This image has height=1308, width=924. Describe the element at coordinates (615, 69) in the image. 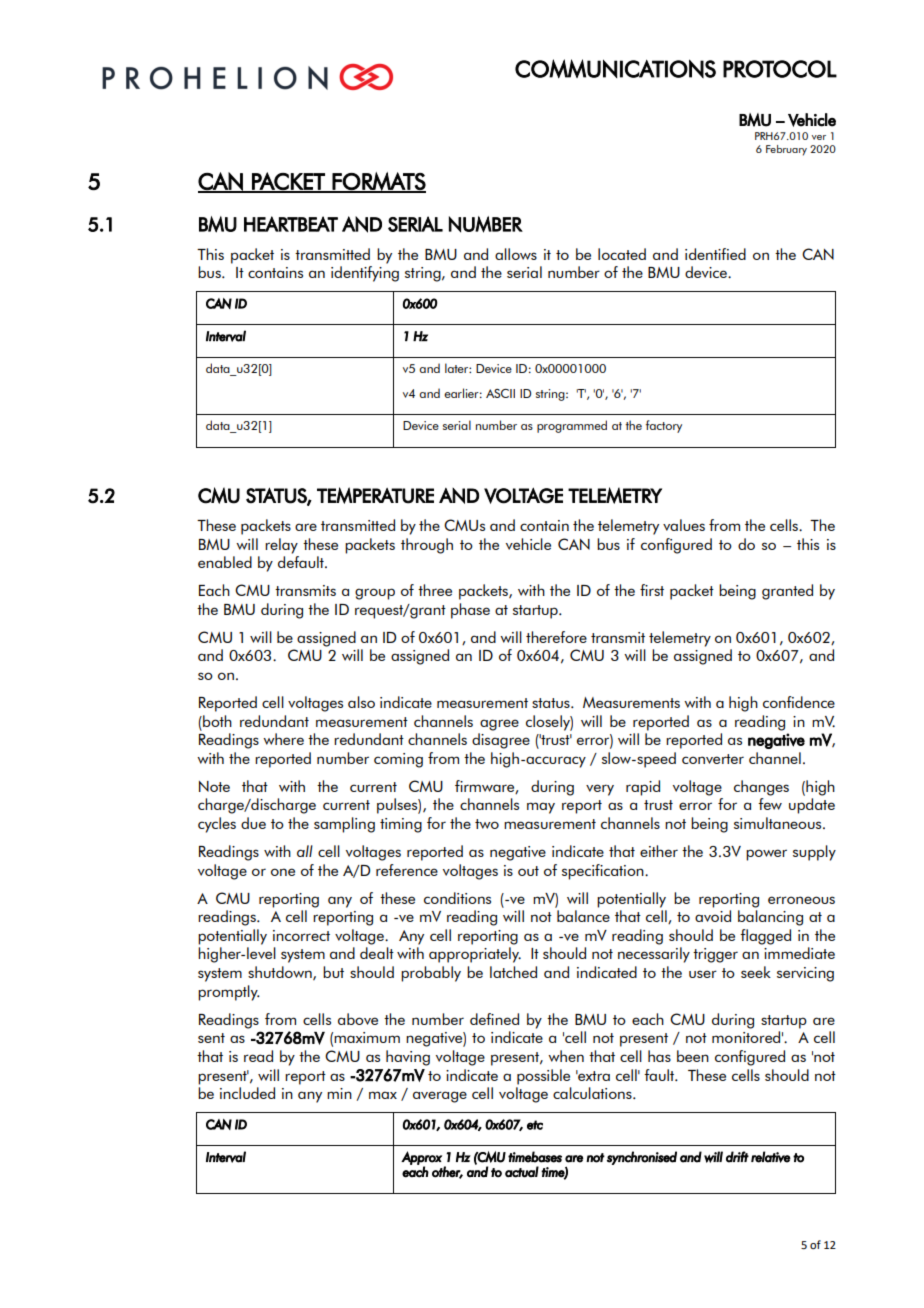

I see `COMMUNICATIONS` at that location.
